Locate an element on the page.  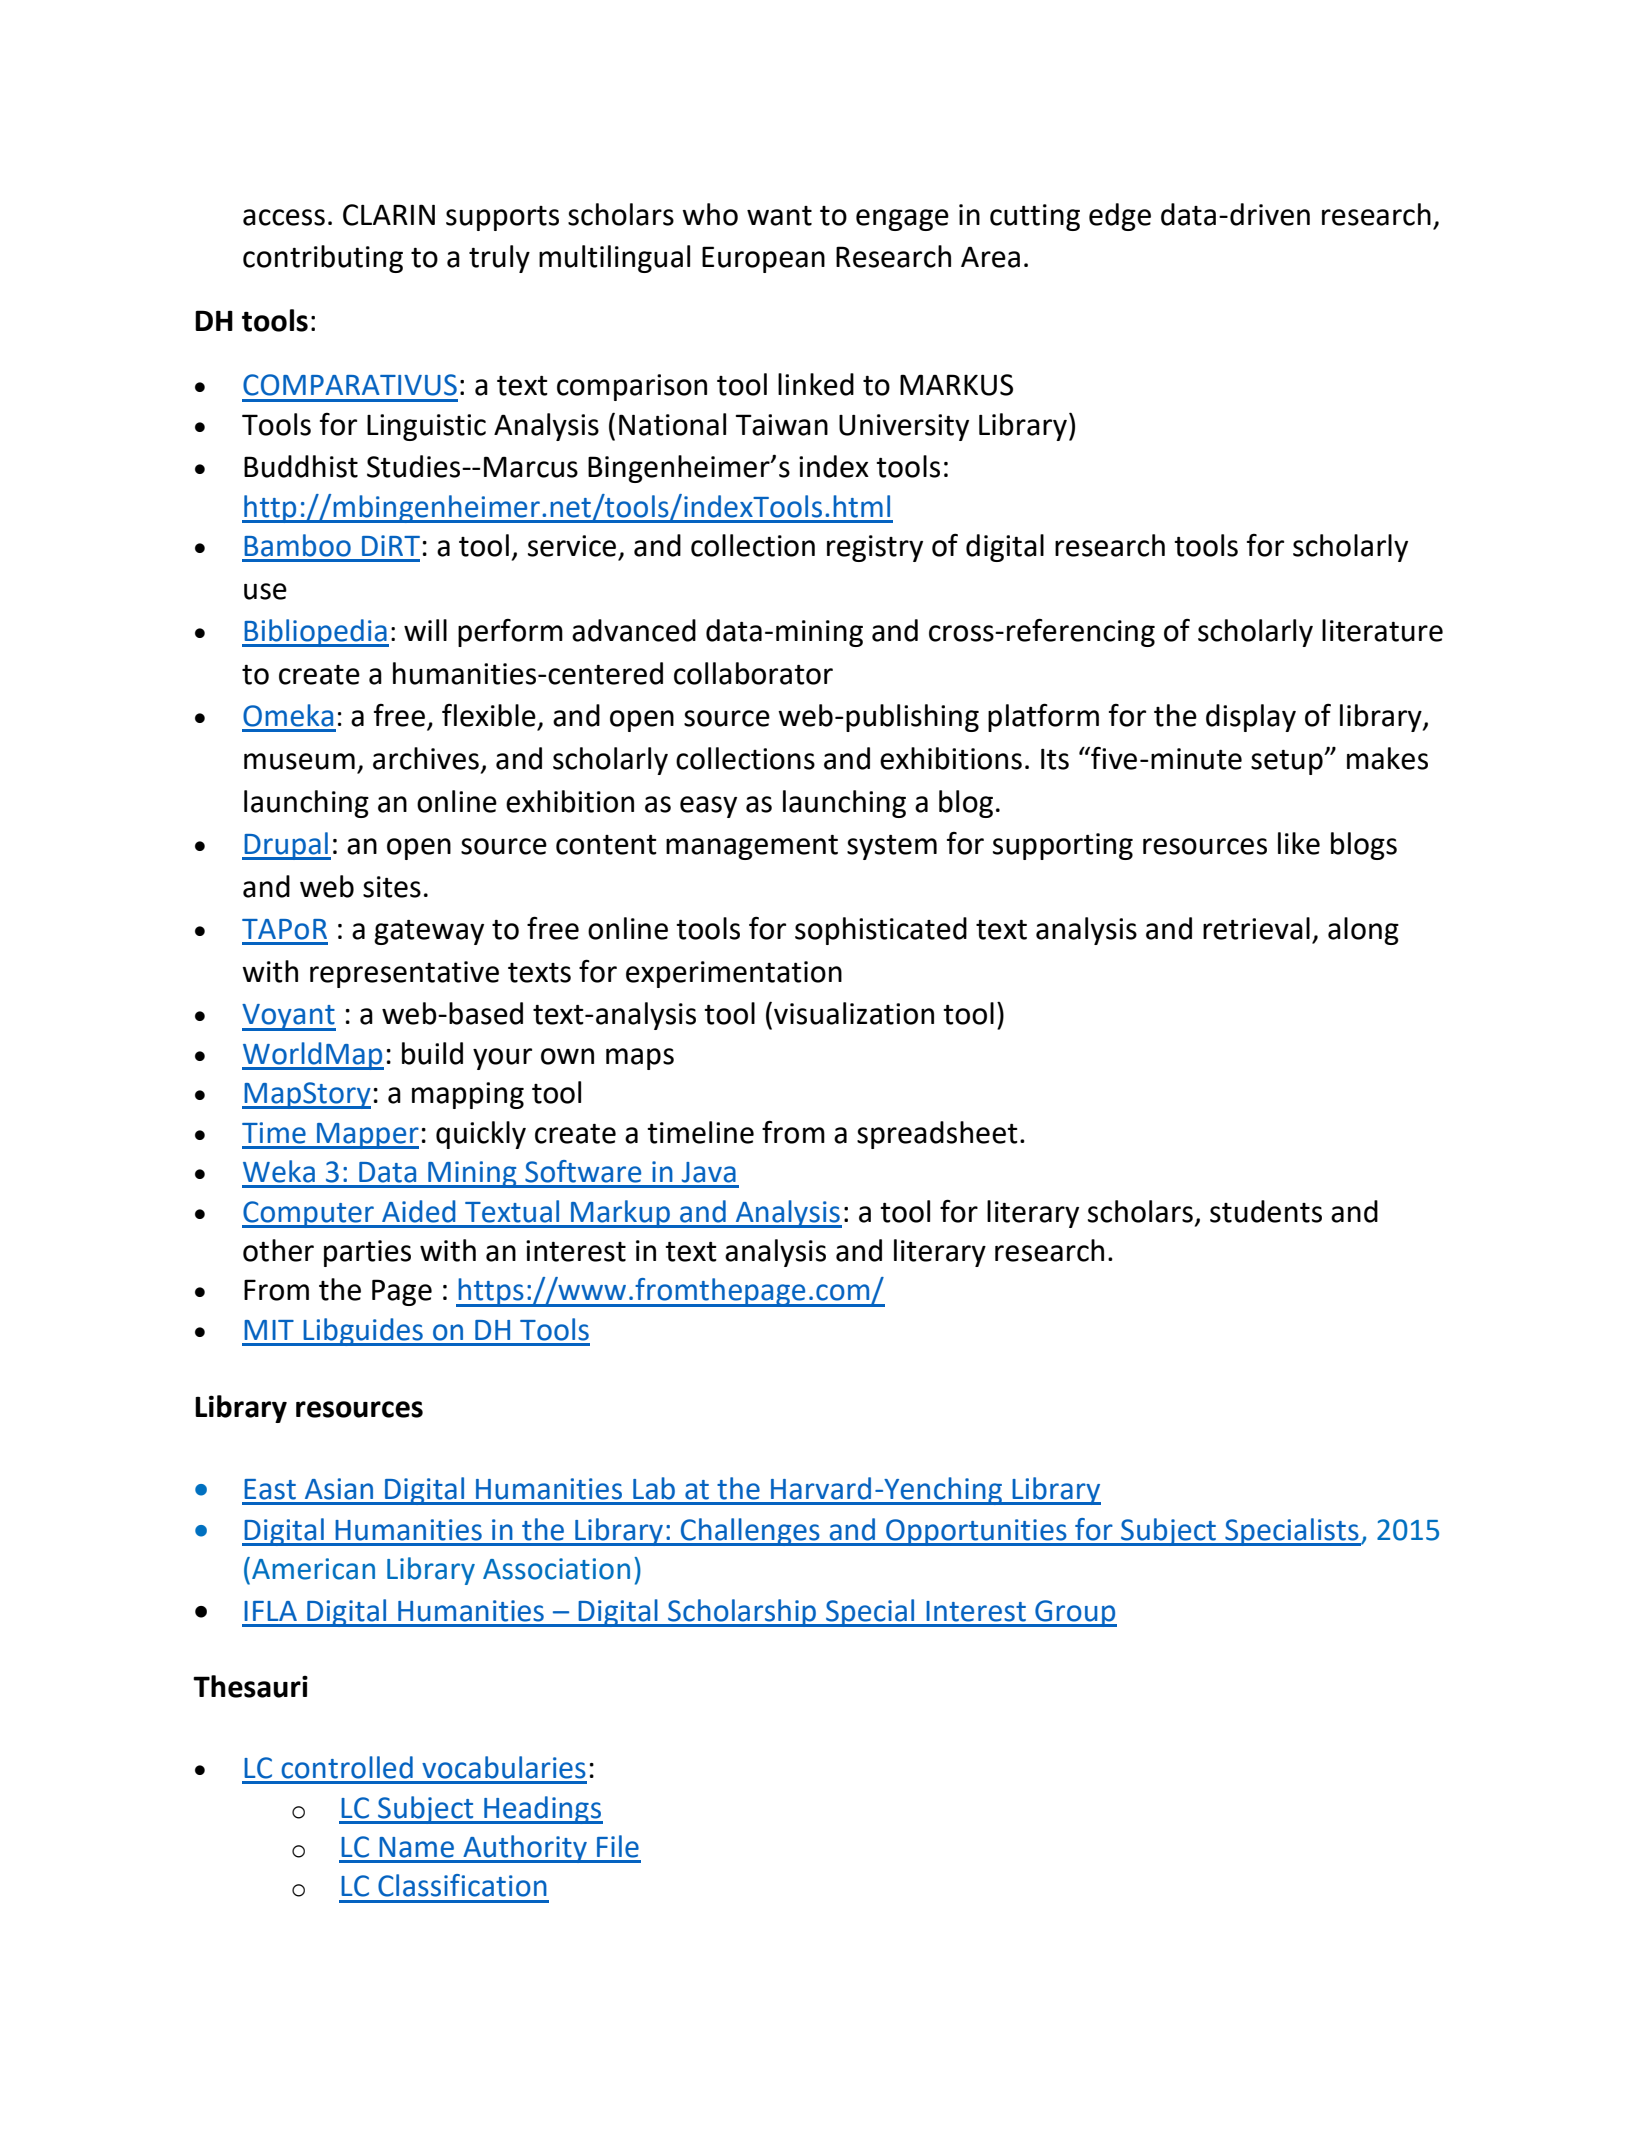
Group is located at coordinates (1075, 1613).
